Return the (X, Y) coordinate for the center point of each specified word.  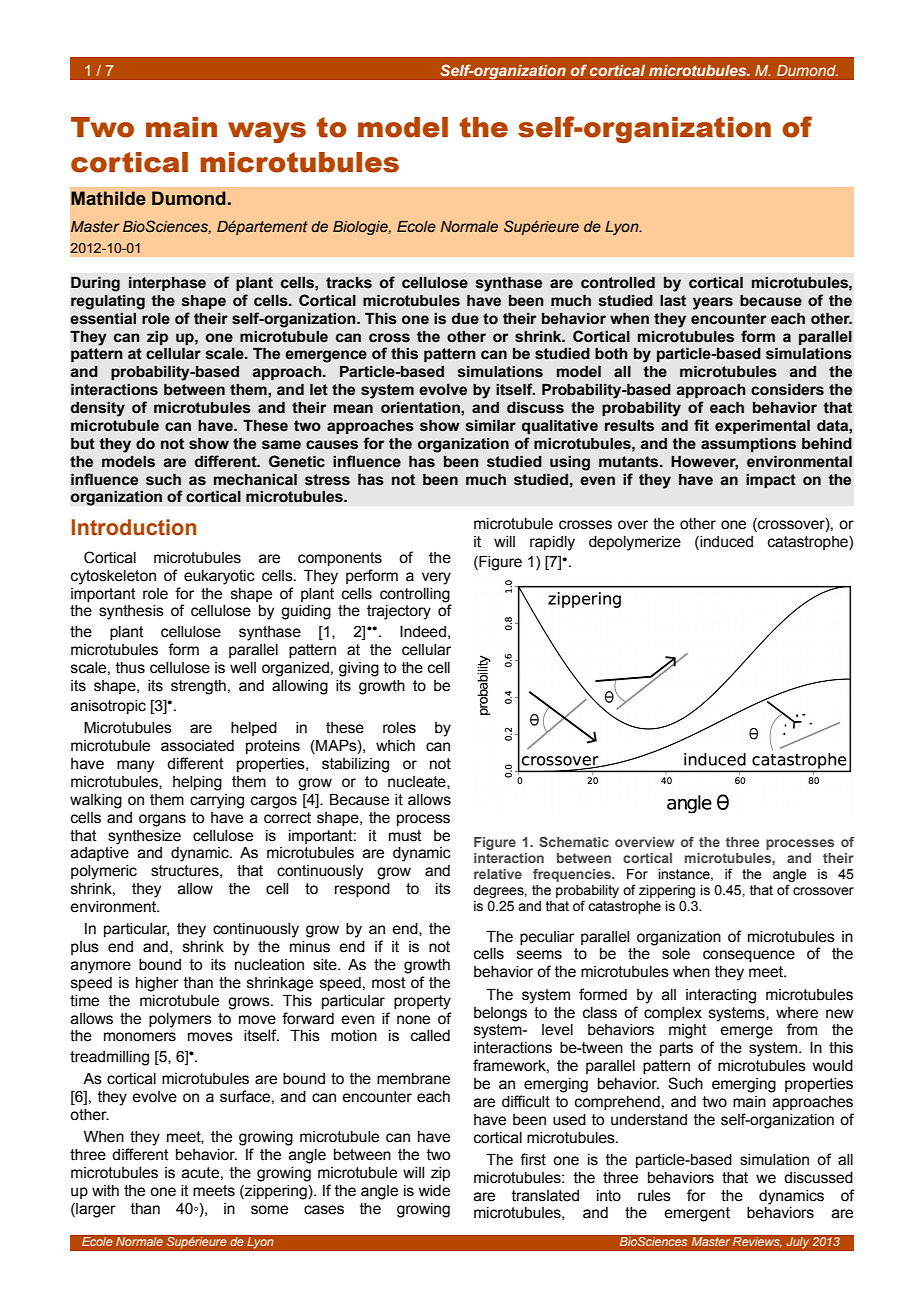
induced (725, 542)
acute (200, 1173)
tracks (349, 283)
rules (654, 1196)
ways (267, 132)
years (713, 303)
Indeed (423, 632)
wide (434, 1191)
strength (198, 687)
